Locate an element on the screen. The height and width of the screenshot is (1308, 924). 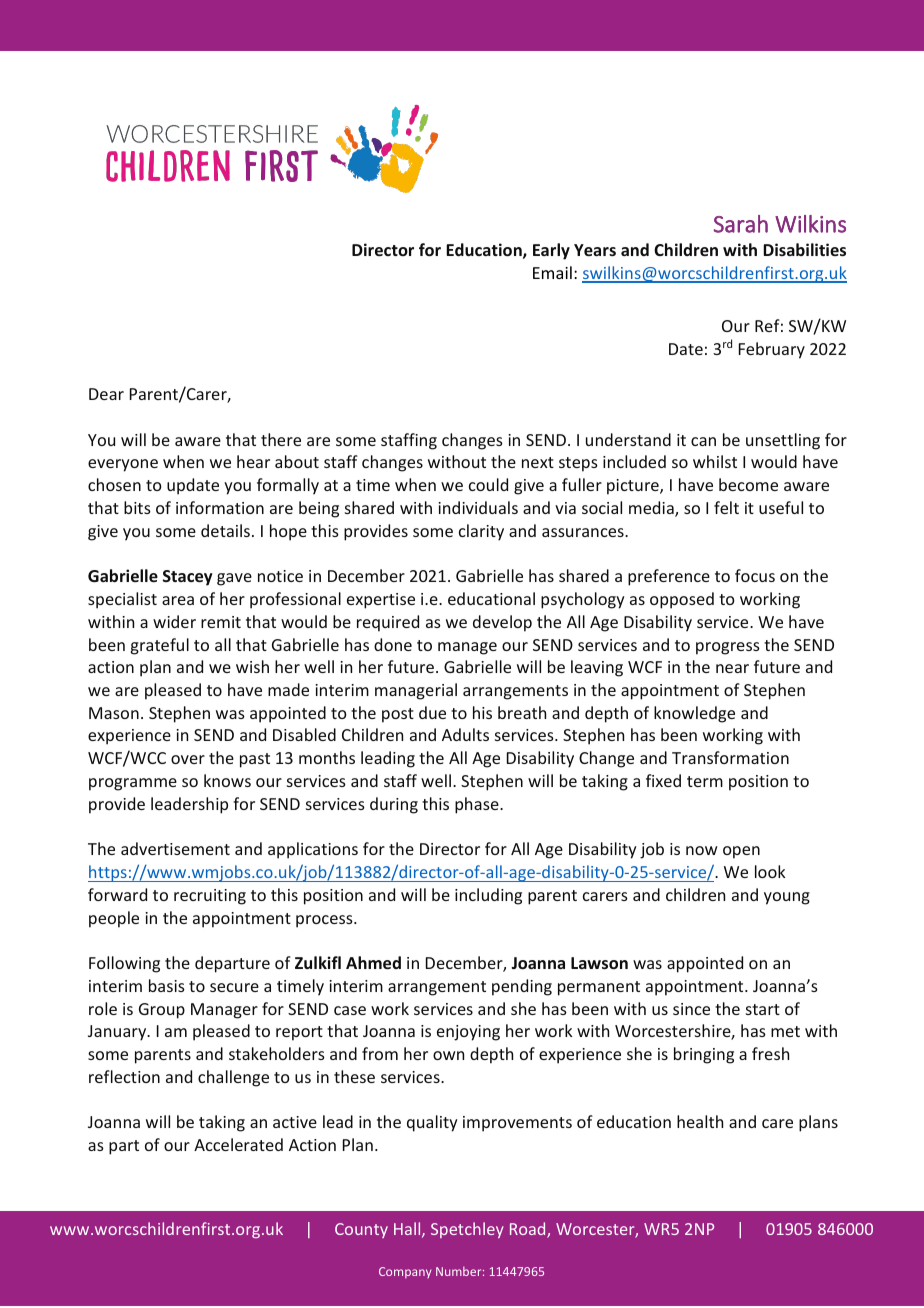
Dear is located at coordinates (106, 394).
